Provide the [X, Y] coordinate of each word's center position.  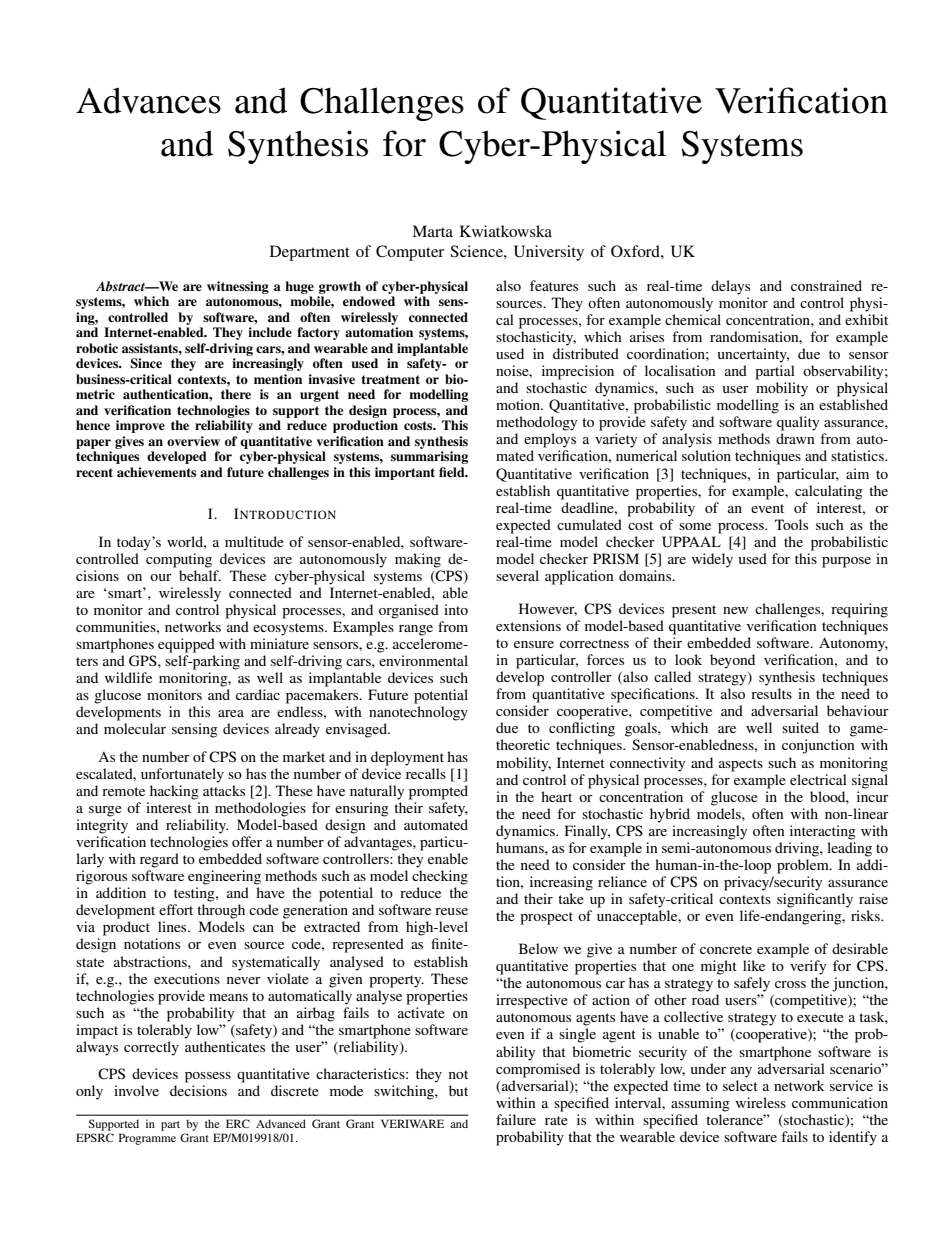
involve [136, 1090]
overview [193, 441]
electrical [818, 779]
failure [516, 1119]
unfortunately [182, 775]
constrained [826, 285]
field [453, 472]
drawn [795, 438]
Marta [432, 231]
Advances [148, 100]
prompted [438, 792]
